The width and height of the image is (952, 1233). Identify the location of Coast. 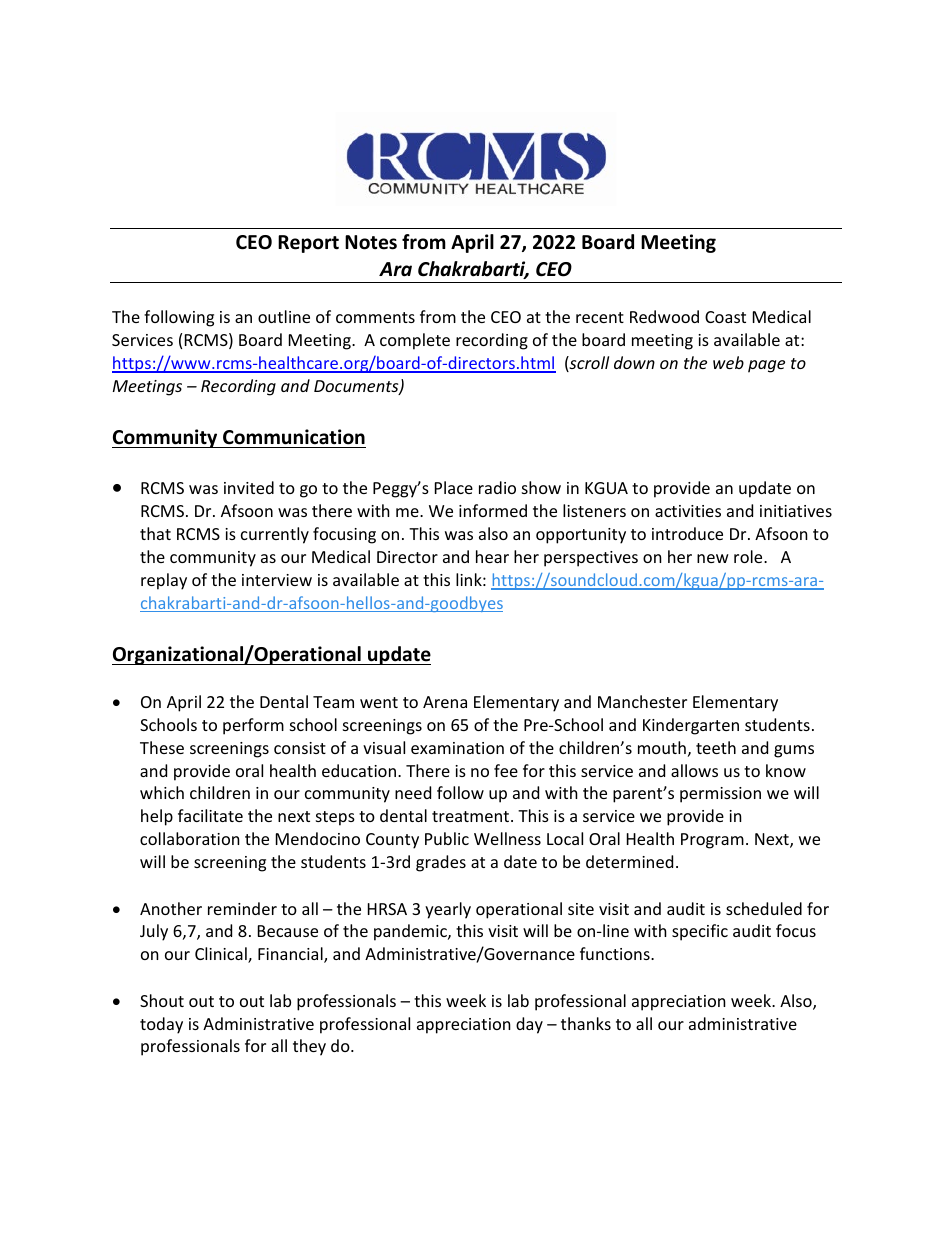
(725, 317).
